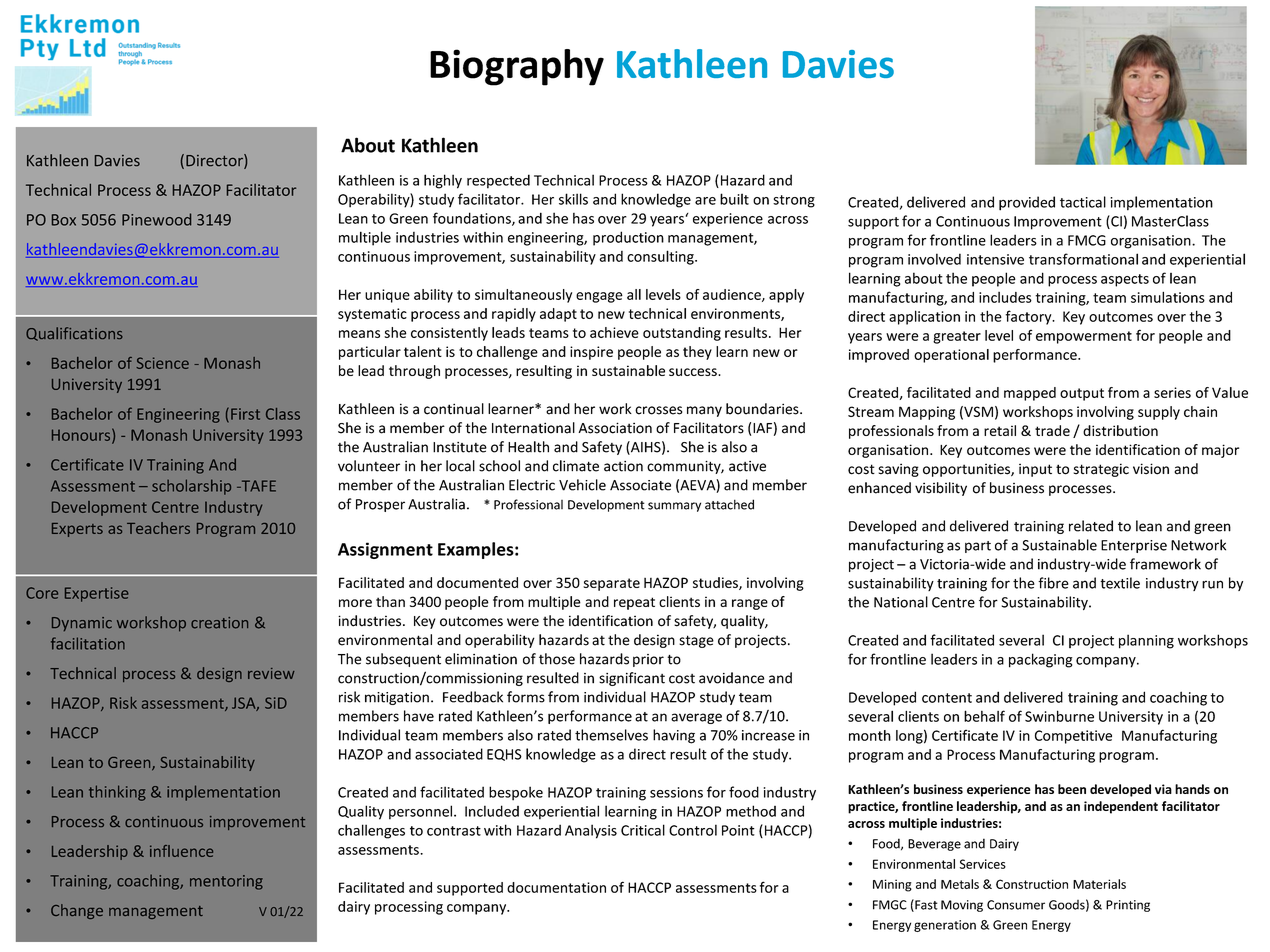  What do you see at coordinates (498, 181) in the document?
I see `respected` at bounding box center [498, 181].
